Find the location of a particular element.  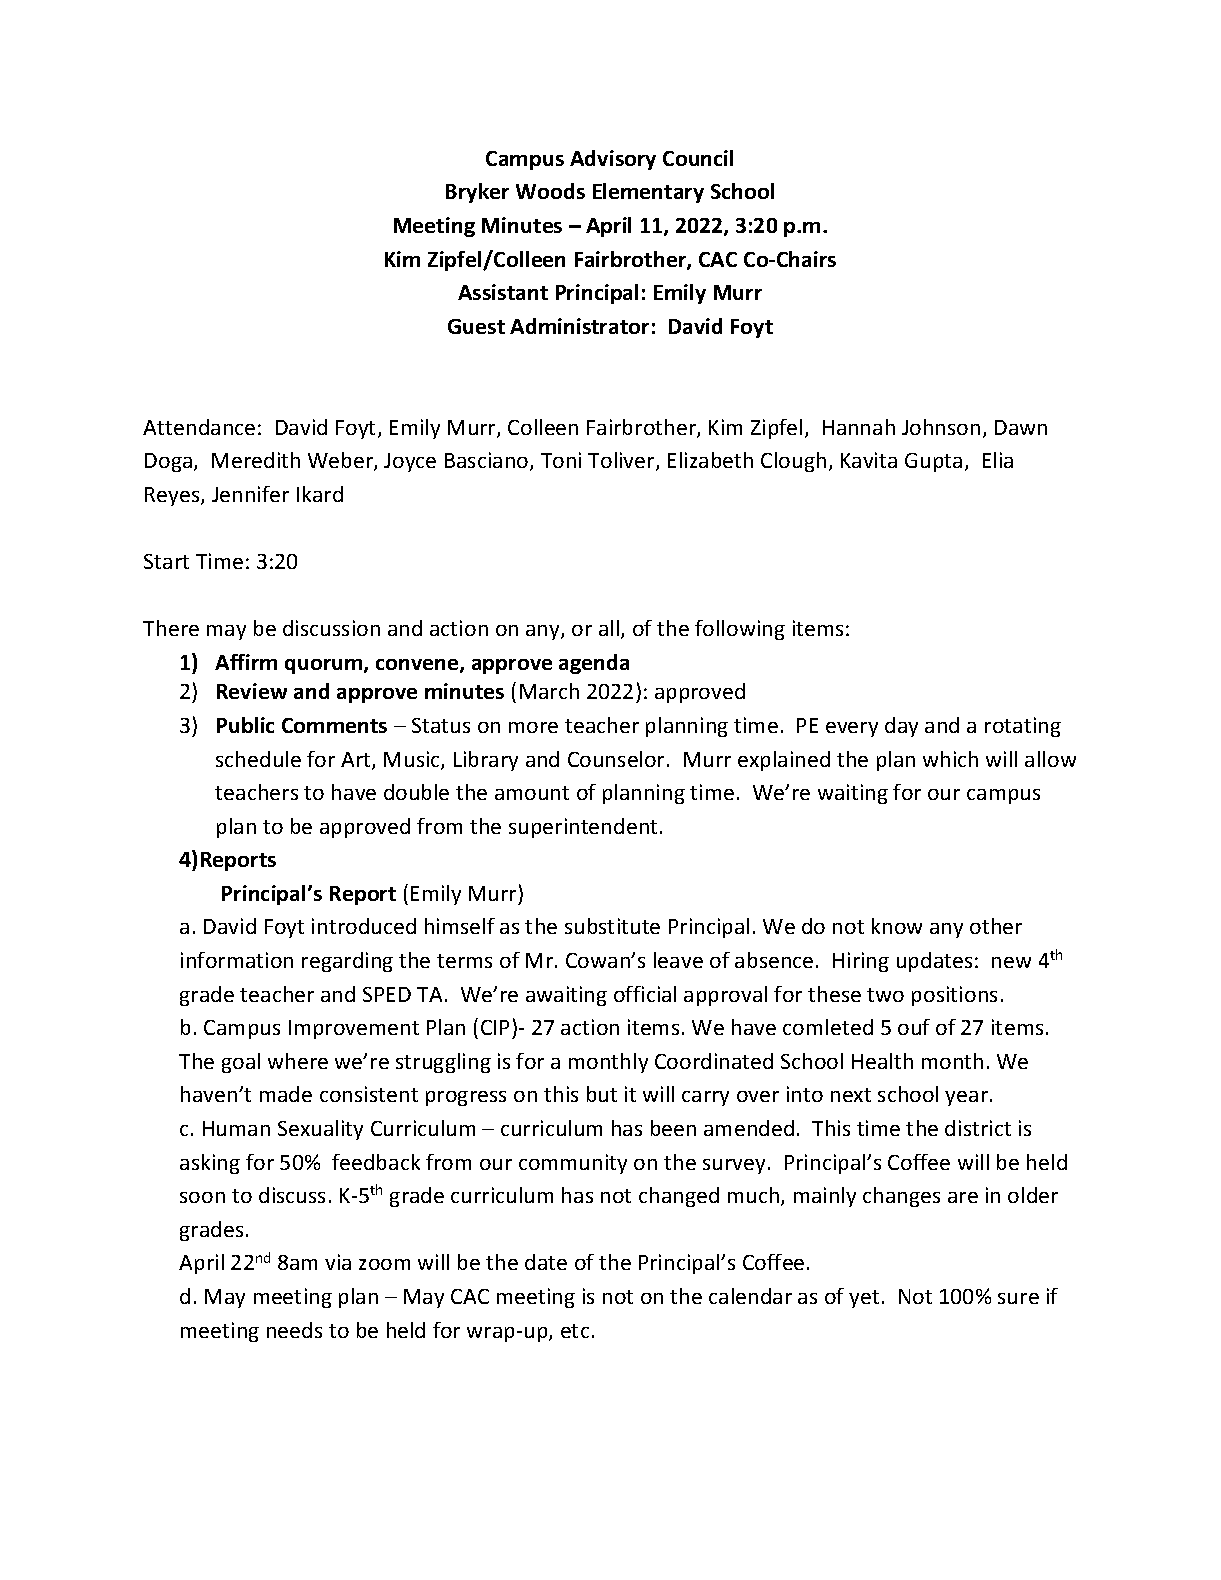

Counselor is located at coordinates (616, 759).
